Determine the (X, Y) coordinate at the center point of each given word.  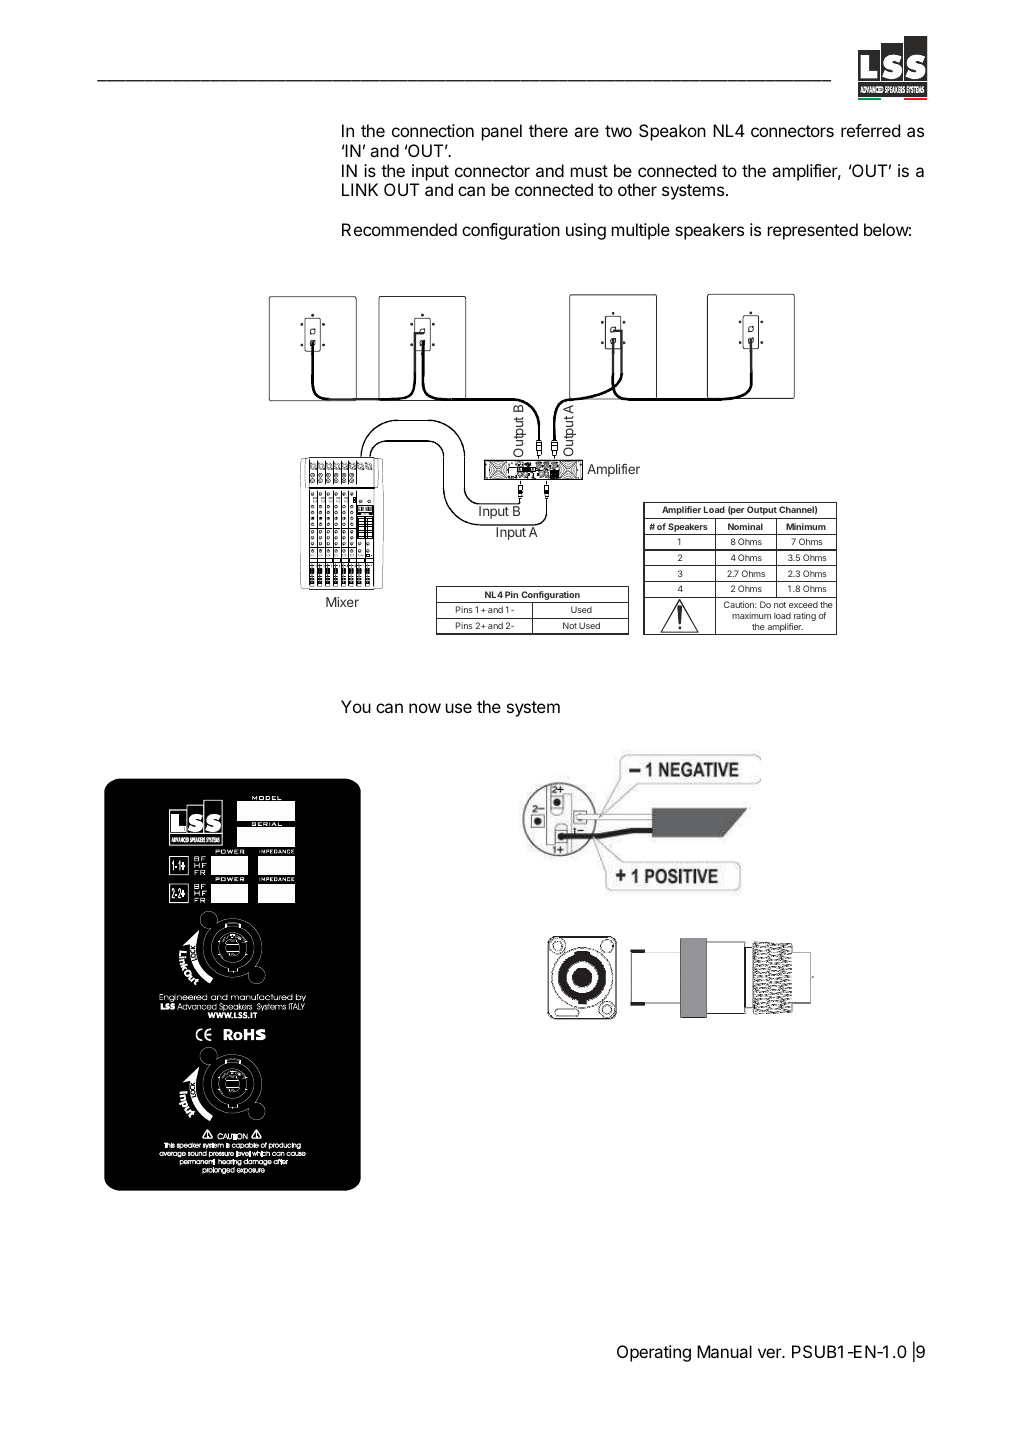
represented (813, 231)
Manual (724, 1351)
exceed (803, 605)
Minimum (806, 526)
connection (433, 130)
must (589, 171)
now (425, 708)
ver (771, 1353)
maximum (751, 615)
